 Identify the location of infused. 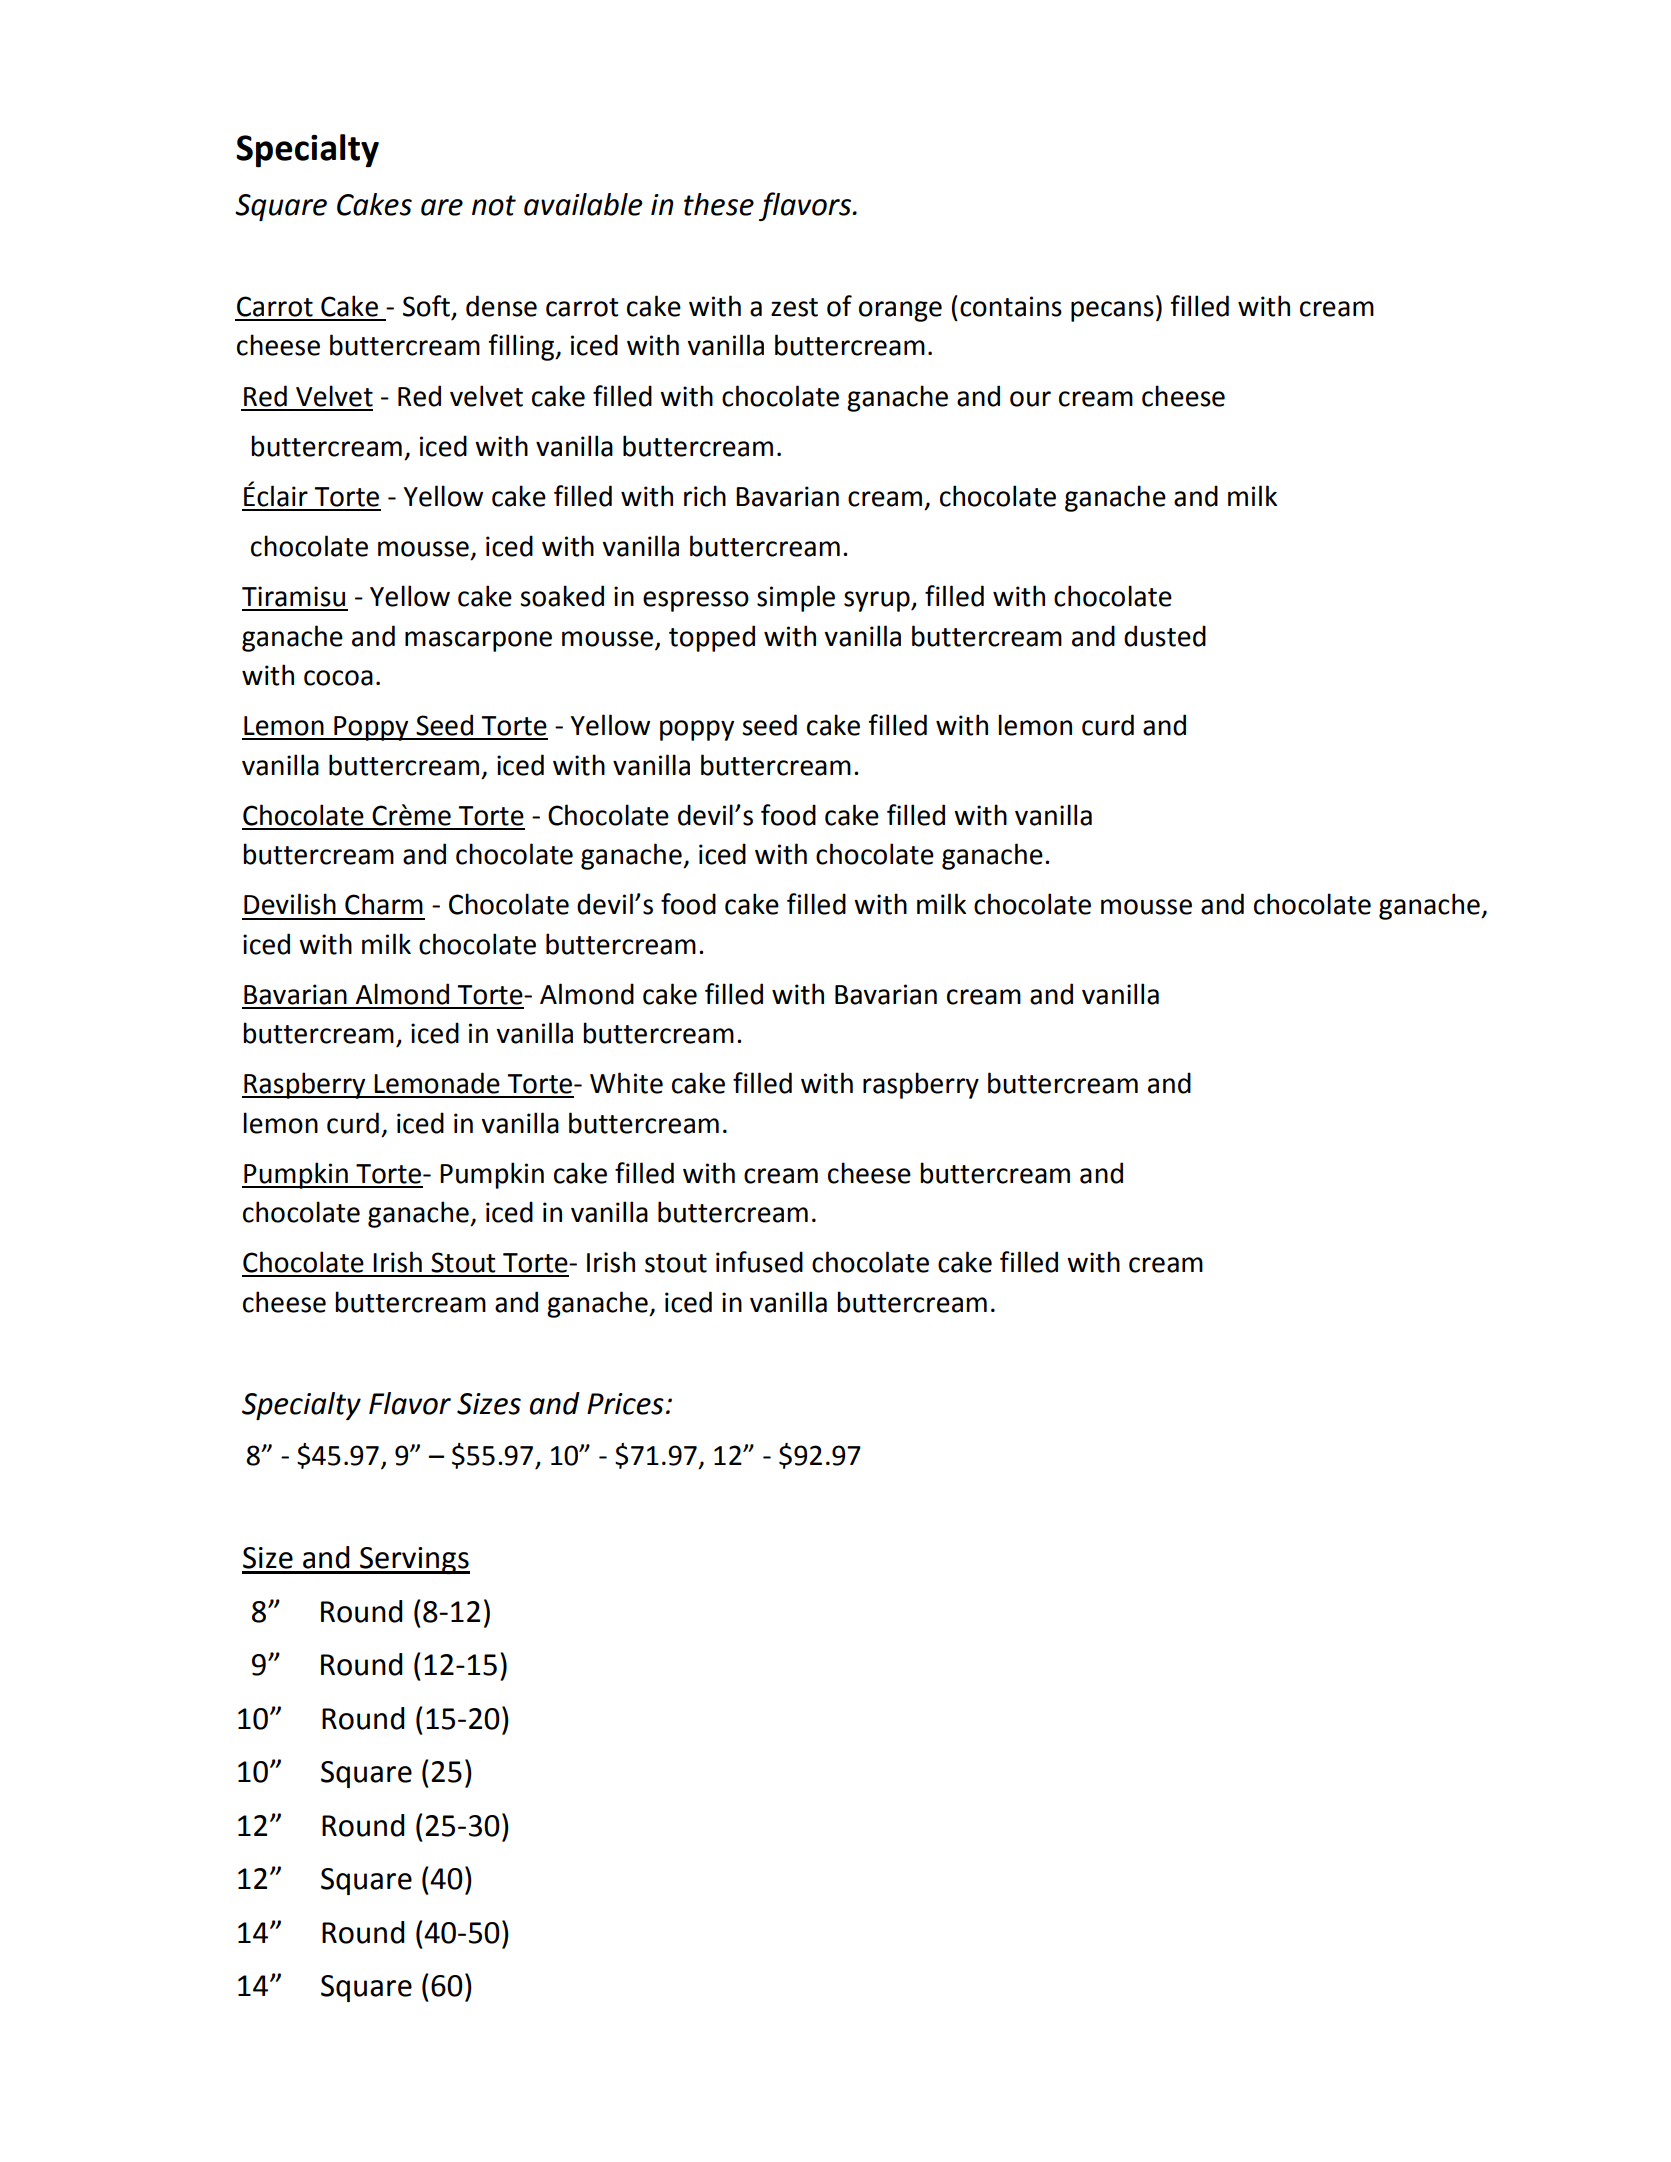
(759, 1262).
